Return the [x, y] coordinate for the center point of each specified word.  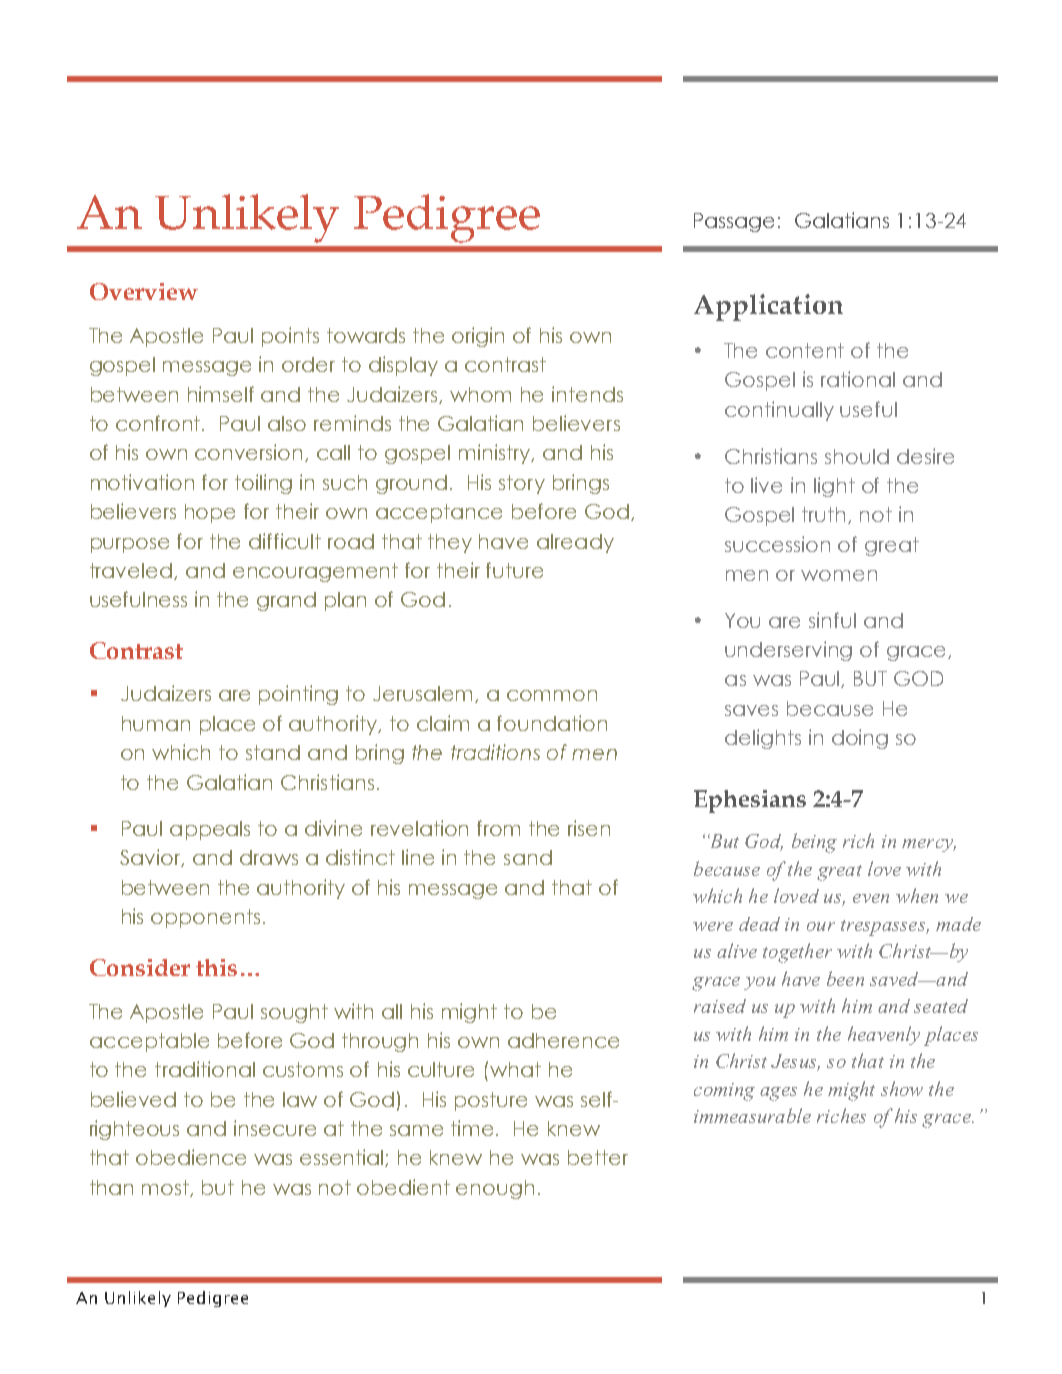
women [839, 575]
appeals [210, 830]
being [814, 843]
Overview [144, 291]
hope [210, 513]
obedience [191, 1157]
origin [478, 337]
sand [528, 857]
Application [768, 307]
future [514, 570]
